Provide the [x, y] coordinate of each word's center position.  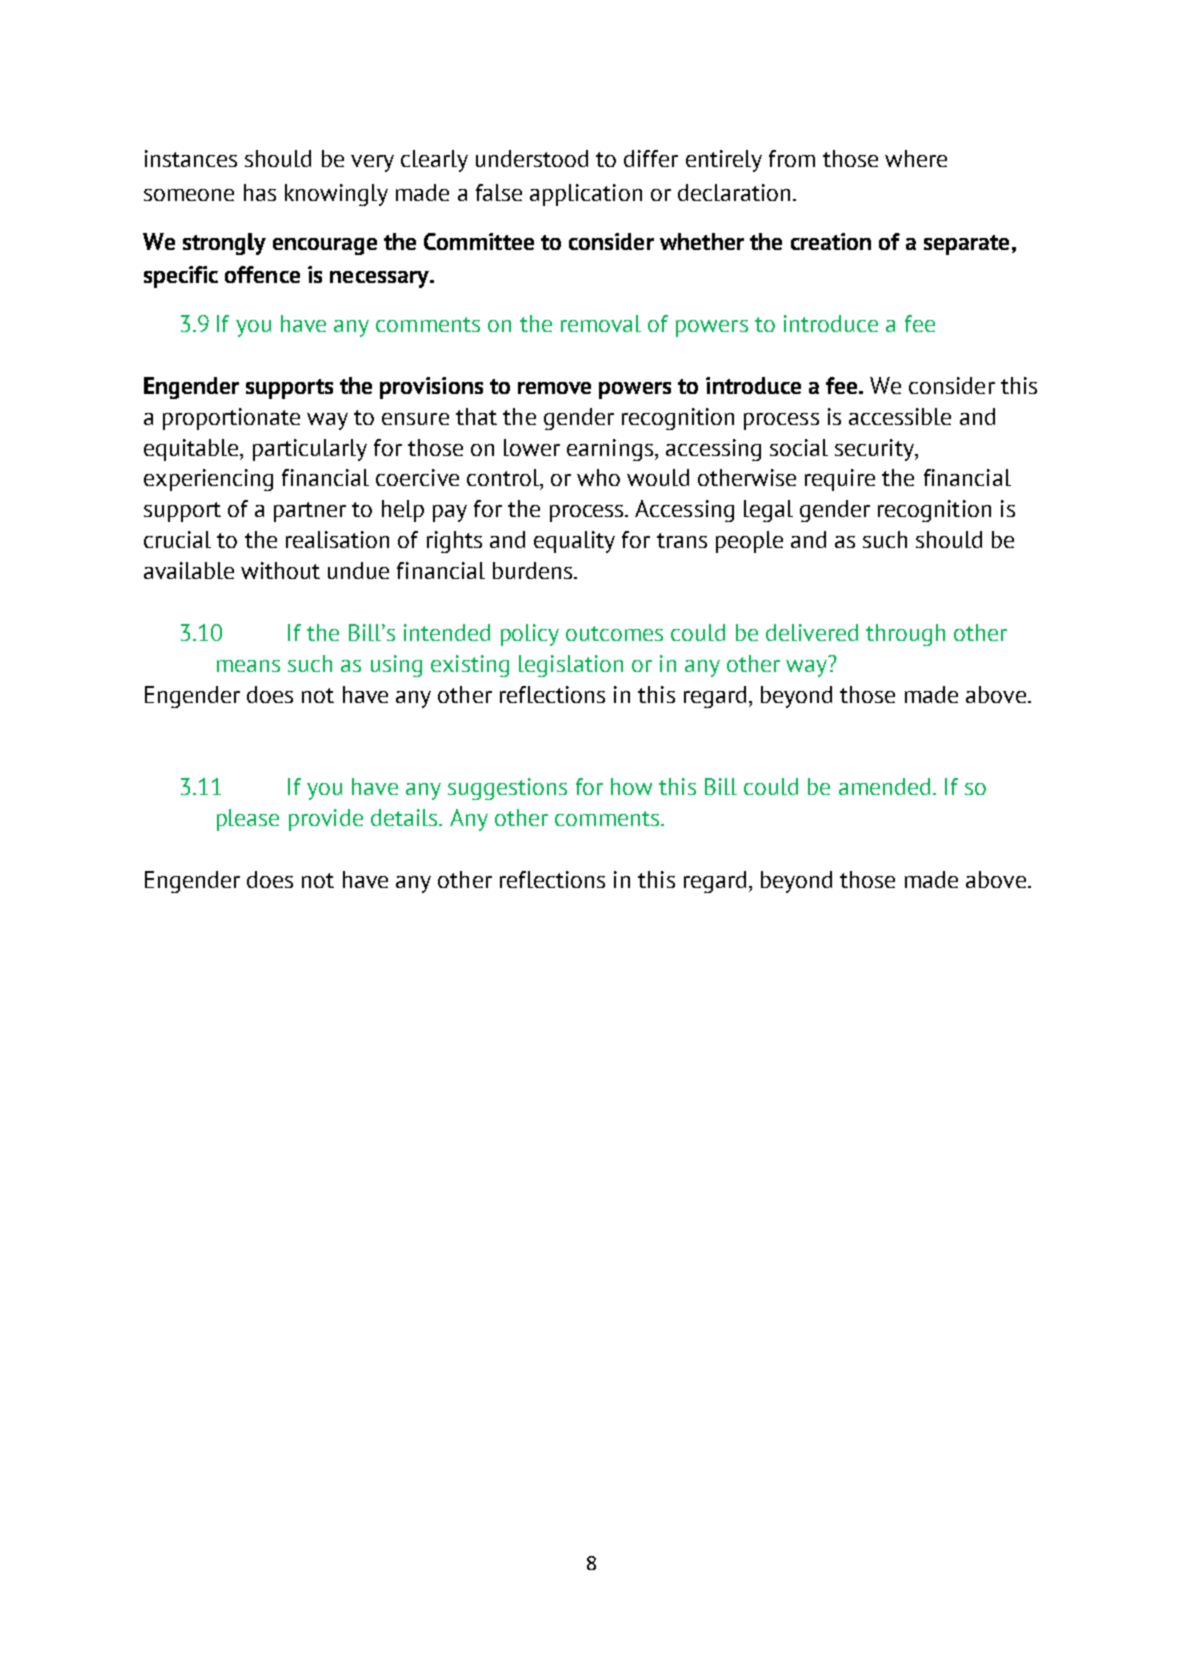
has [260, 192]
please [248, 820]
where [916, 158]
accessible [900, 416]
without [280, 570]
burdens [532, 570]
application [586, 195]
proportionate [231, 419]
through [905, 635]
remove [554, 388]
